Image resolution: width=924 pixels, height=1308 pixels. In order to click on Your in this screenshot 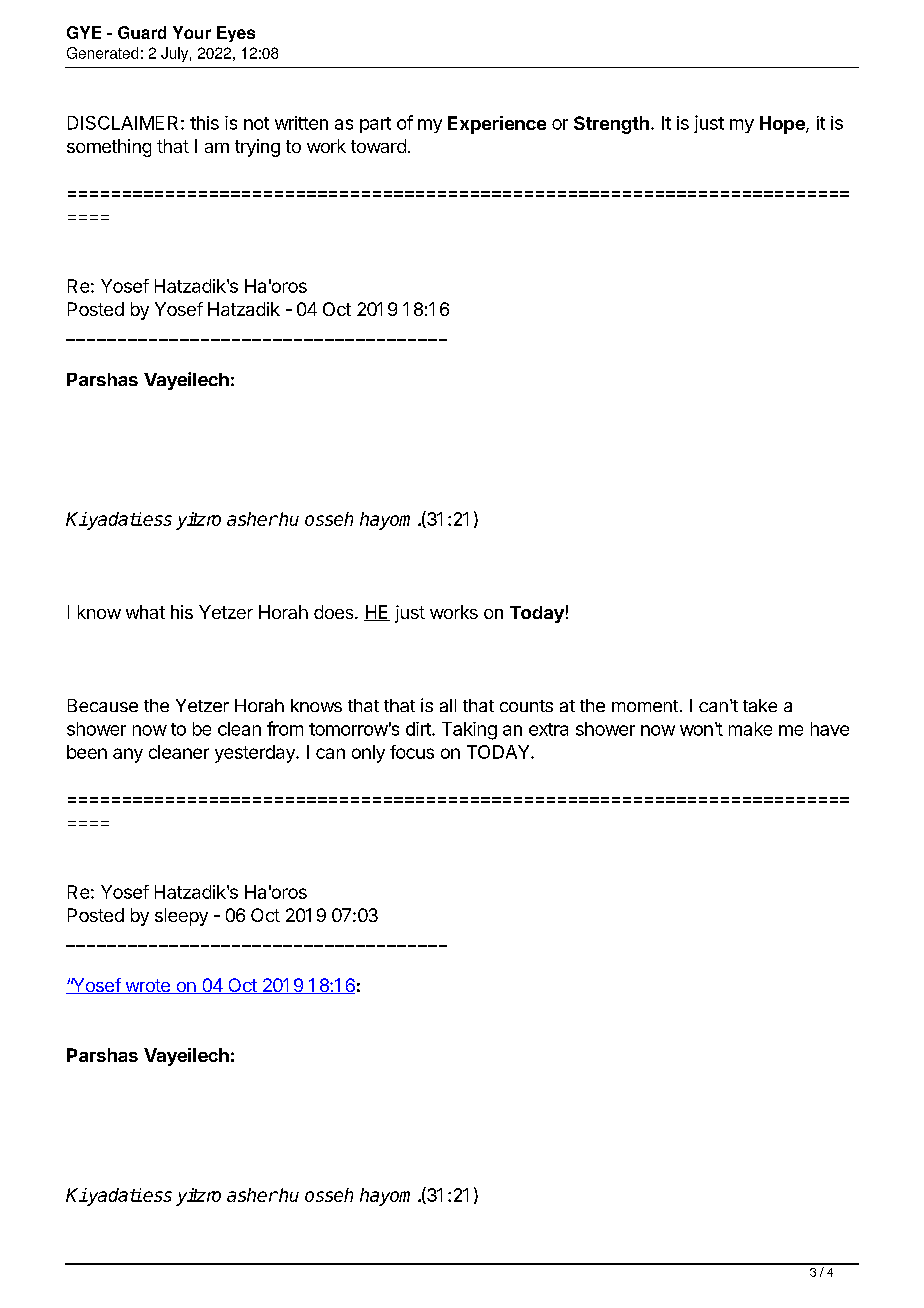, I will do `click(192, 32)`.
